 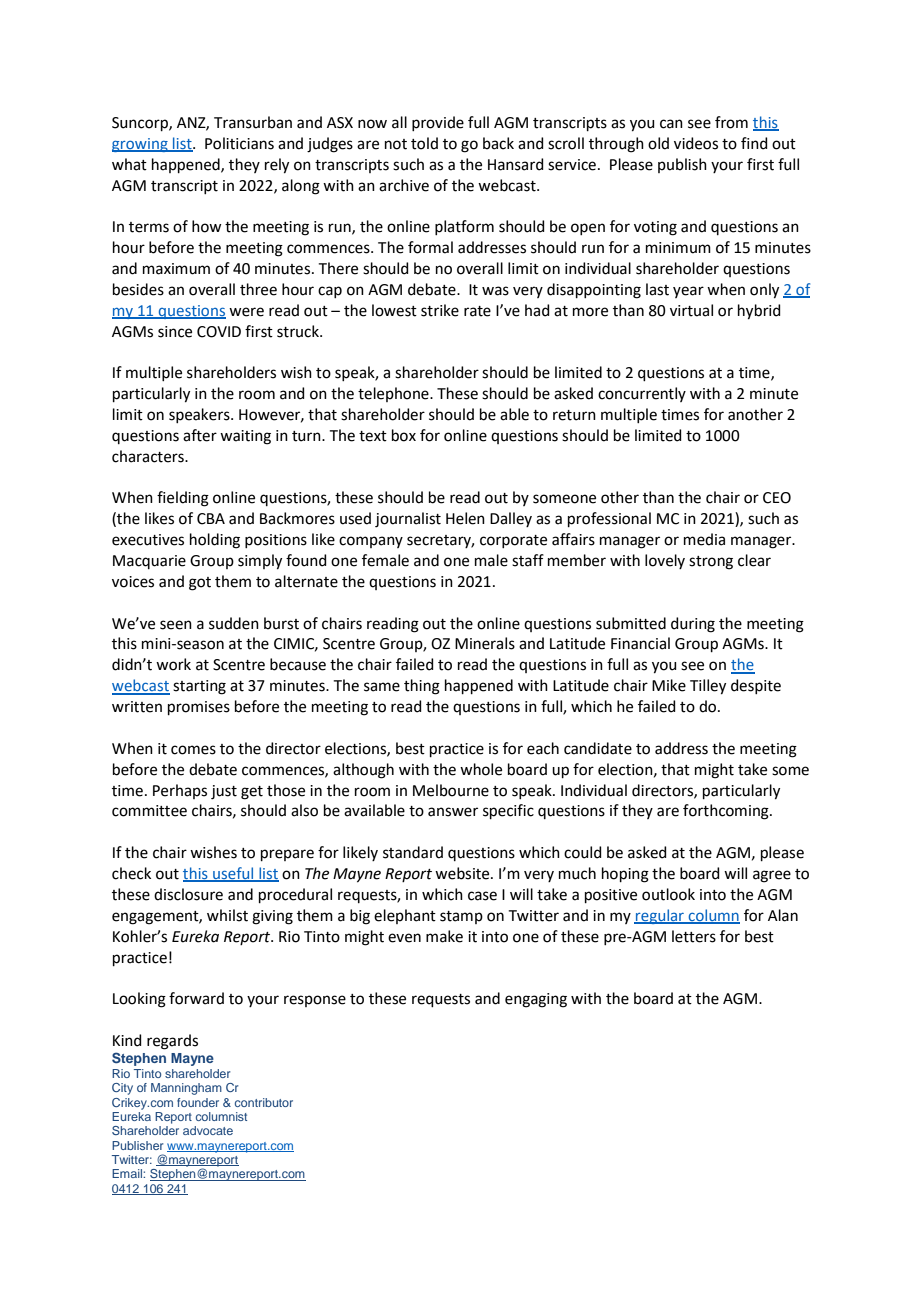 What do you see at coordinates (422, 687) in the page?
I see `thing` at bounding box center [422, 687].
